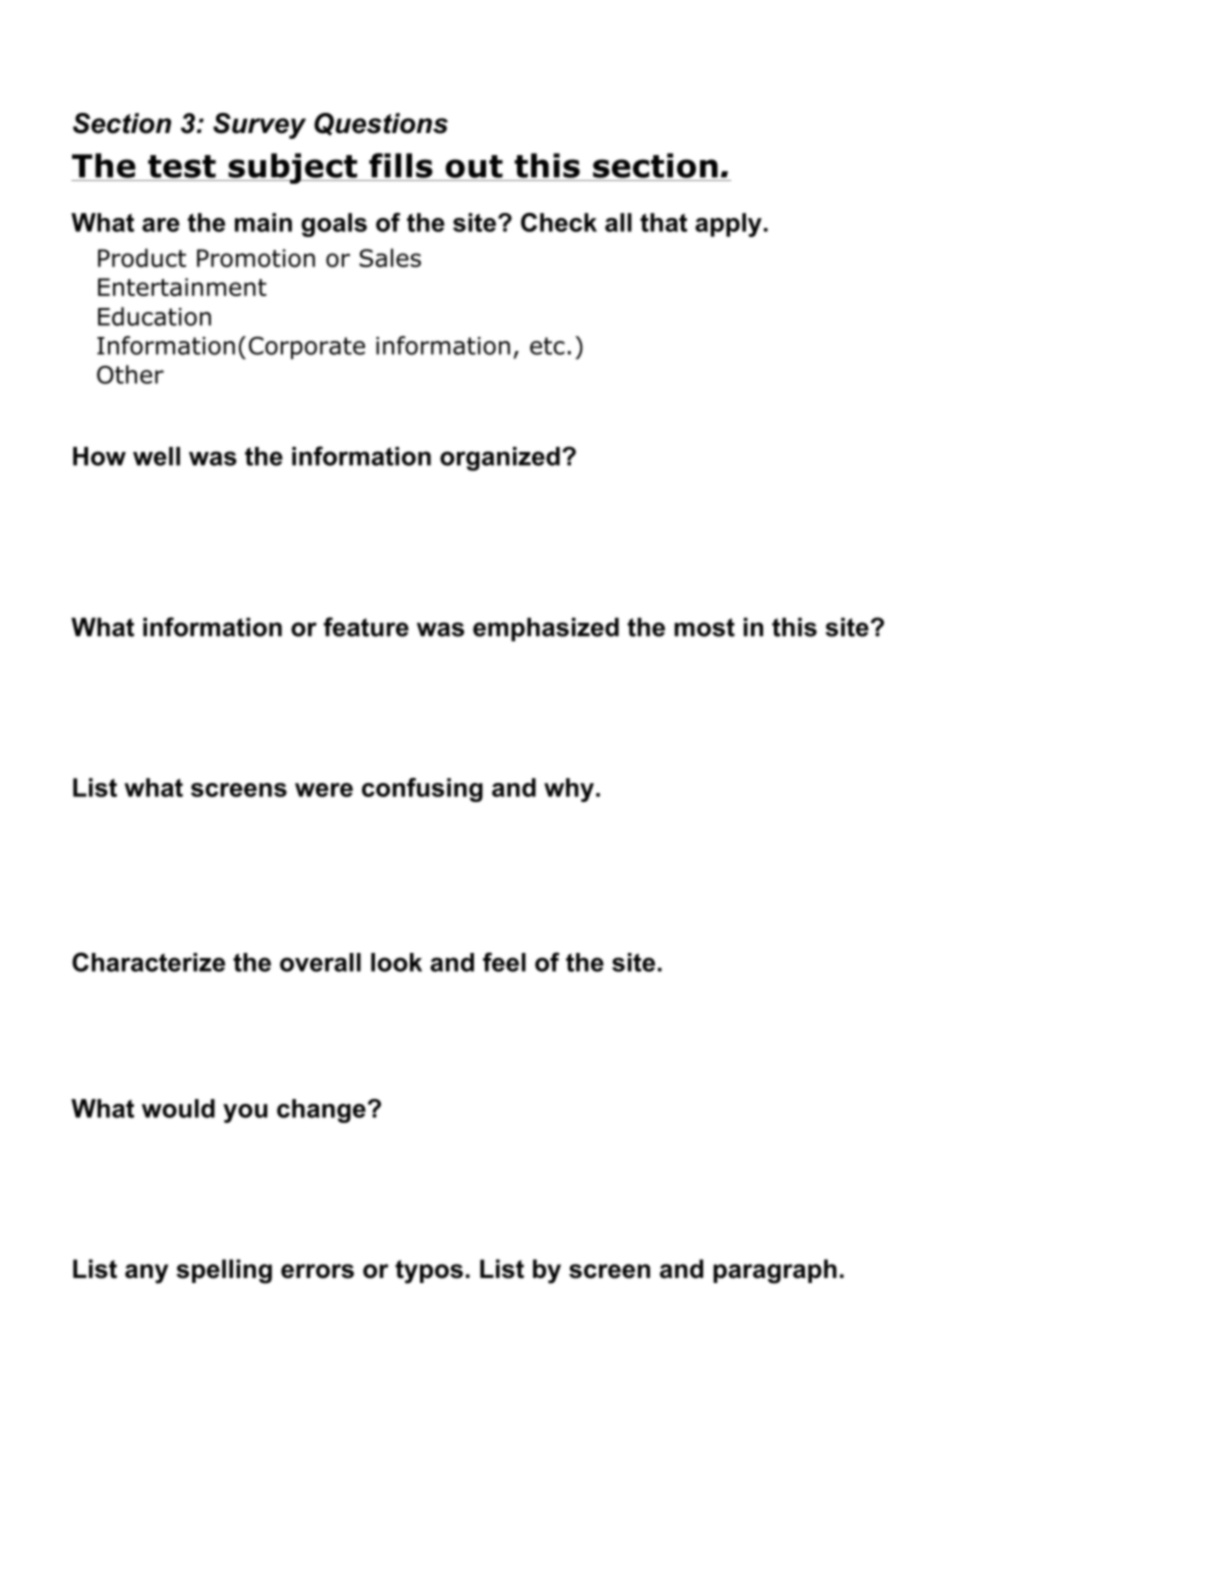  I want to click on fills, so click(401, 165).
